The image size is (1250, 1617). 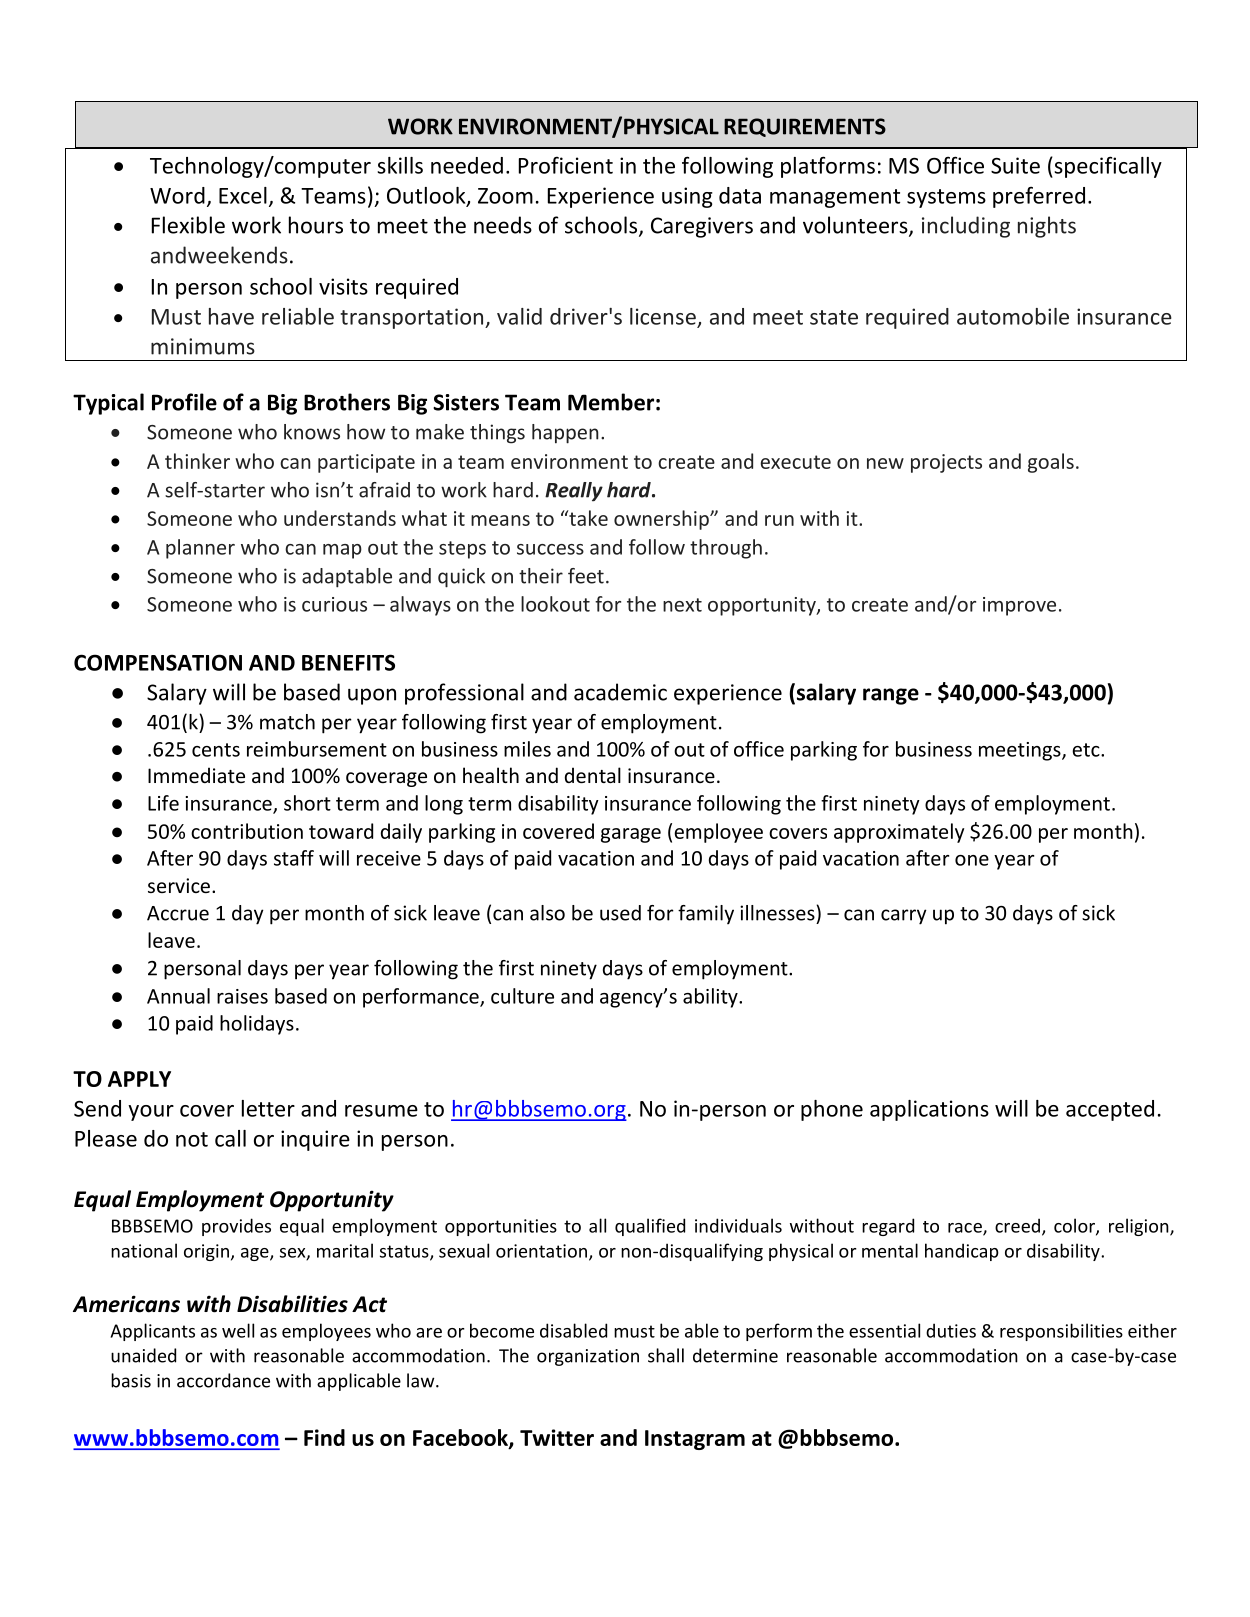 I want to click on Proficient, so click(x=566, y=165).
